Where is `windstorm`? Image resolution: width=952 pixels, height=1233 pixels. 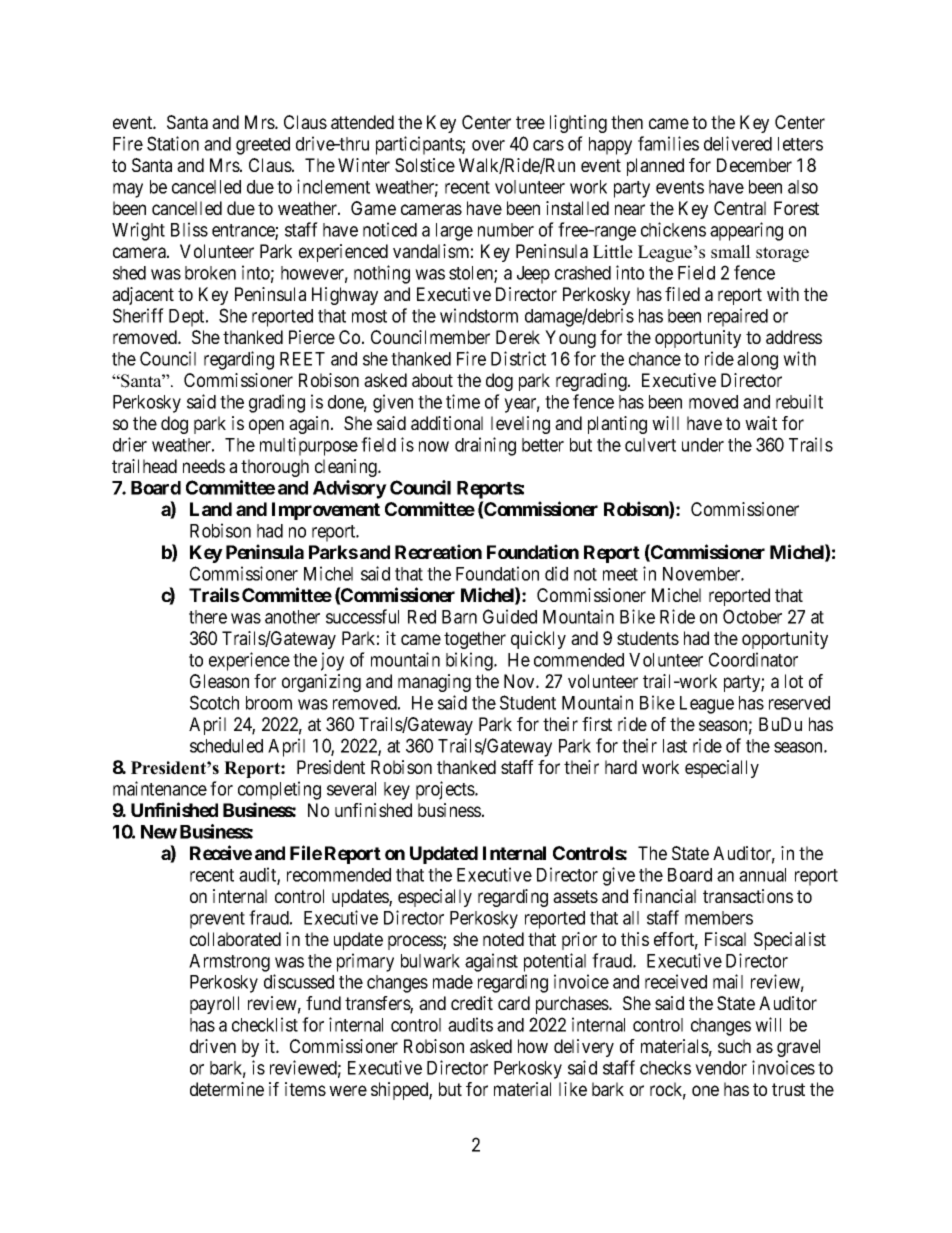 windstorm is located at coordinates (479, 315).
